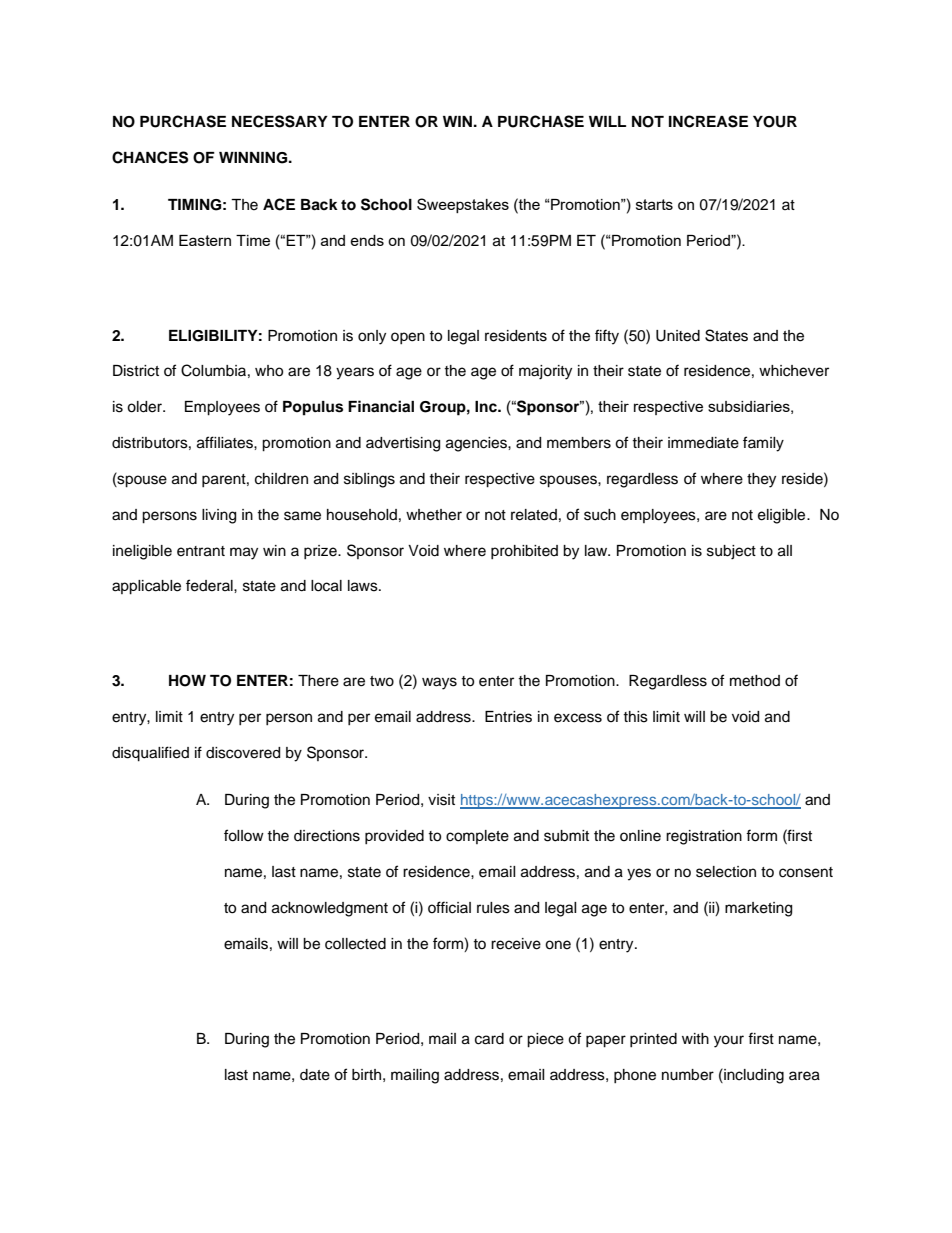 This screenshot has height=1233, width=952. Describe the element at coordinates (463, 205) in the screenshot. I see `Sweepstakes` at that location.
